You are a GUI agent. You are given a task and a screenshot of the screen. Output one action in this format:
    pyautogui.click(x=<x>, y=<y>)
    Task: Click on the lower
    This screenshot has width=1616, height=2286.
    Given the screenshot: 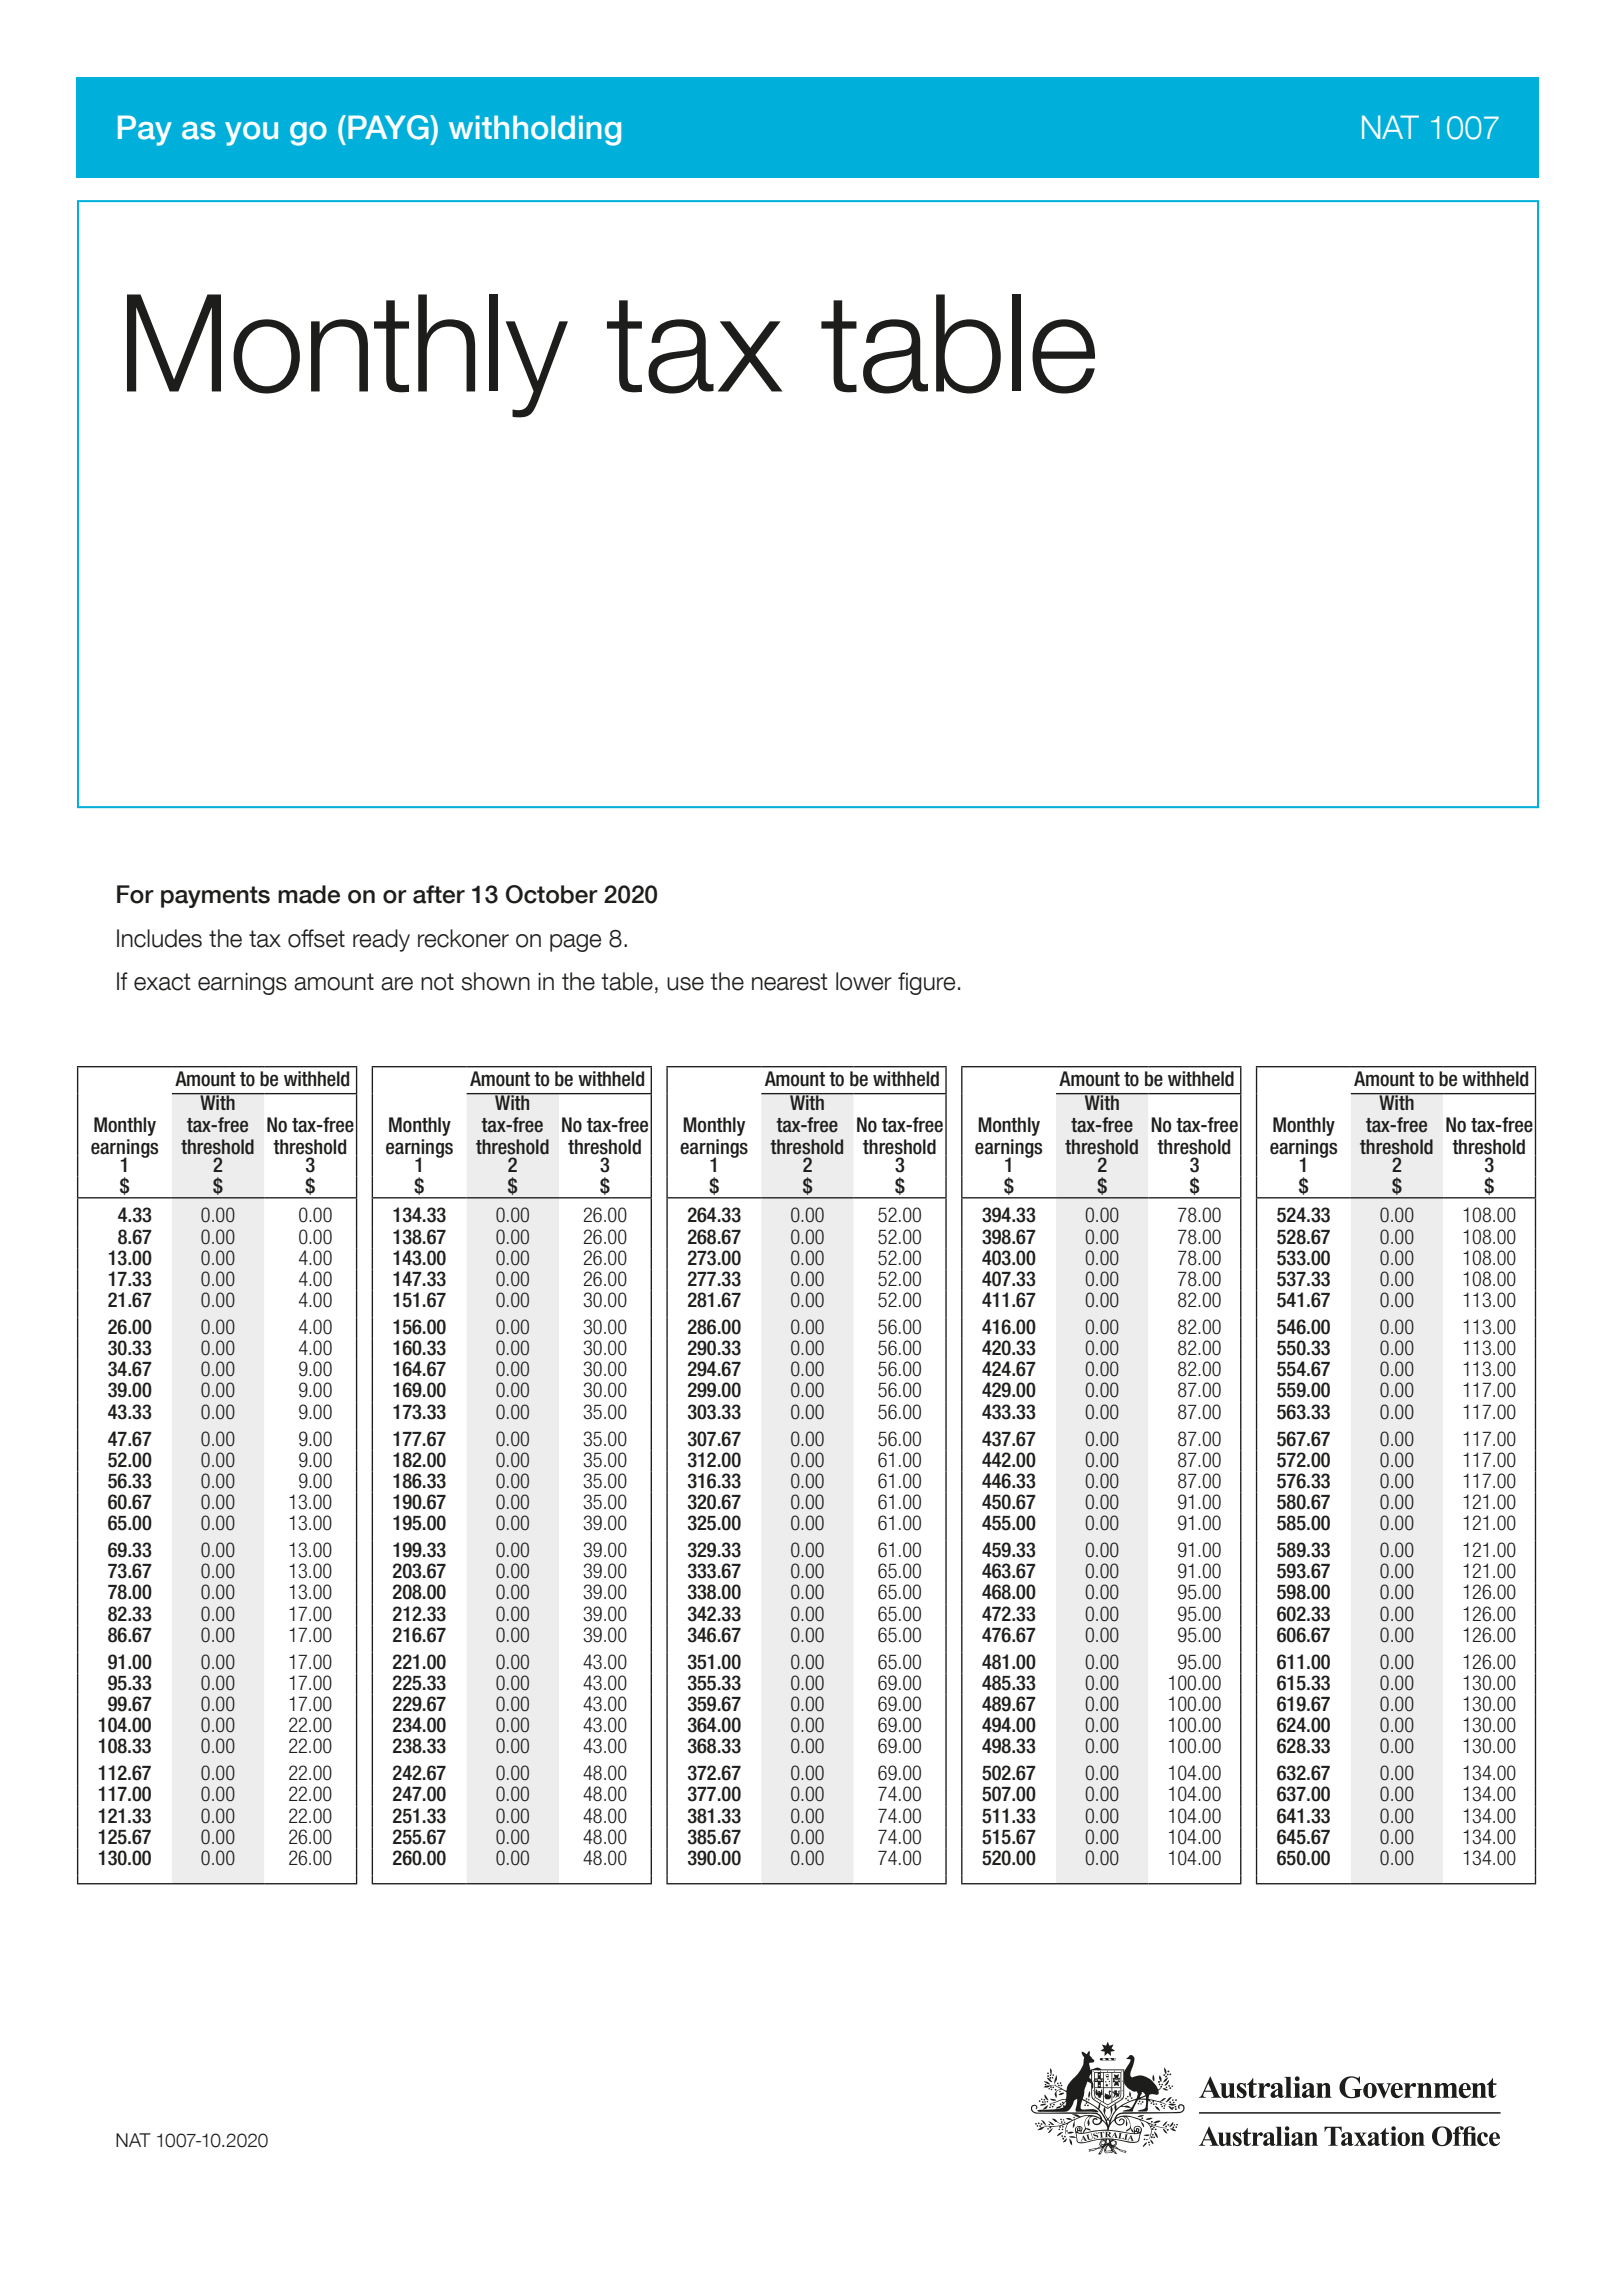 What is the action you would take?
    pyautogui.click(x=864, y=981)
